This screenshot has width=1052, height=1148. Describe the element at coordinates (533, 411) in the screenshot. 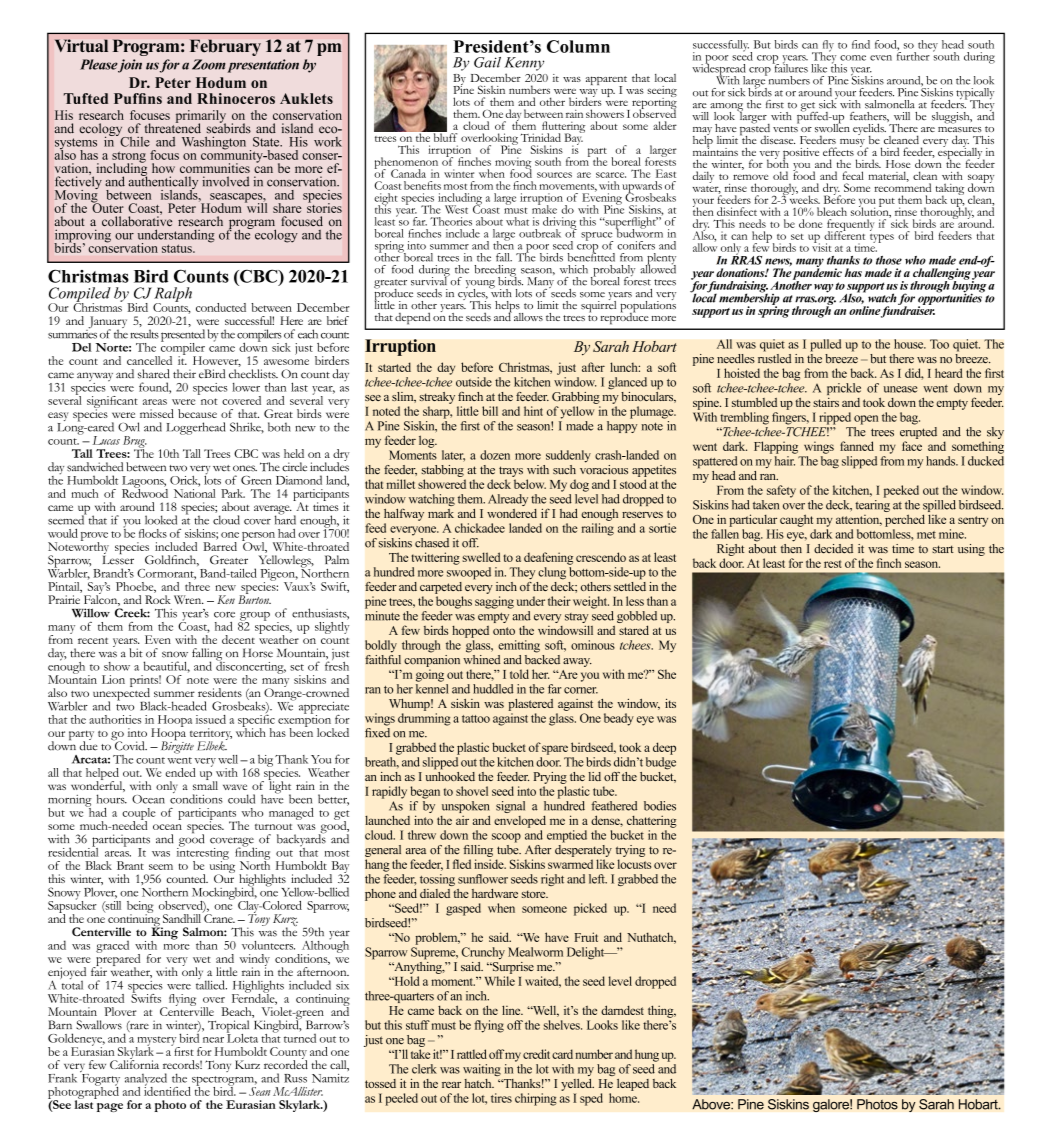

I see `hint` at that location.
